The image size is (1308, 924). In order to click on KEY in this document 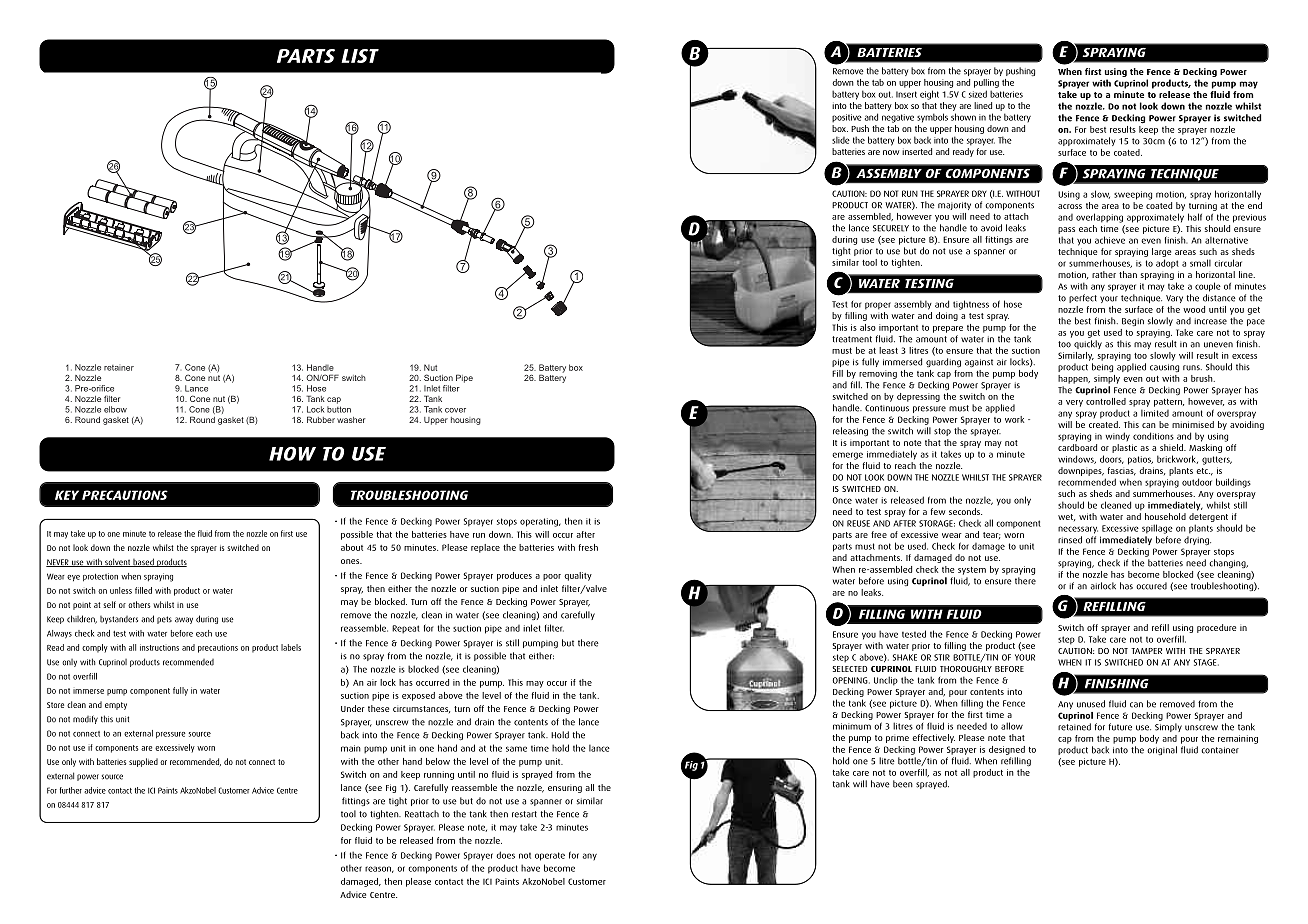, I will do `click(67, 495)`.
